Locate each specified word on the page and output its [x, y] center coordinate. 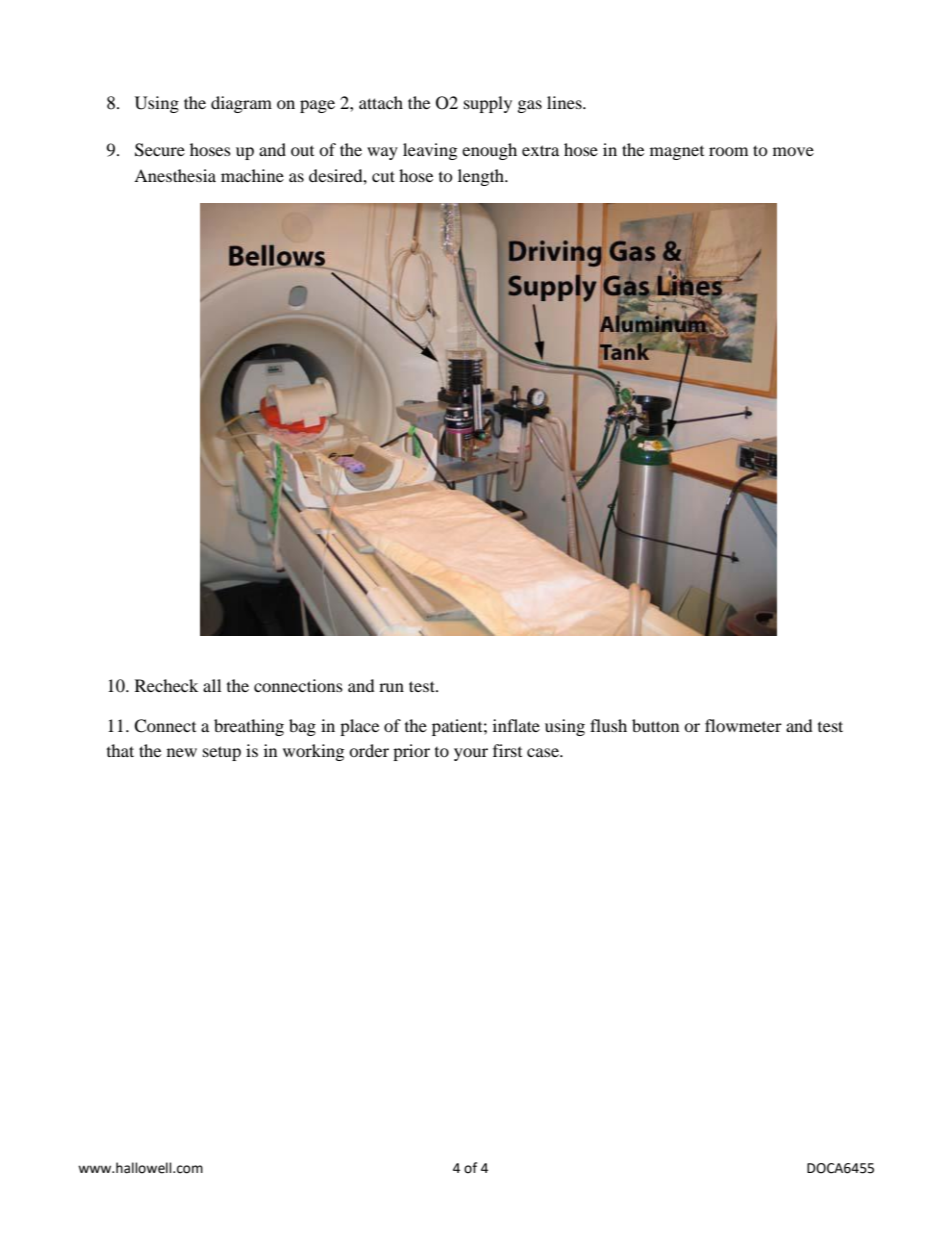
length [482, 177]
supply [488, 104]
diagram [241, 104]
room [728, 151]
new [182, 752]
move [793, 151]
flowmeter [743, 725]
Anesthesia [175, 175]
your [471, 754]
